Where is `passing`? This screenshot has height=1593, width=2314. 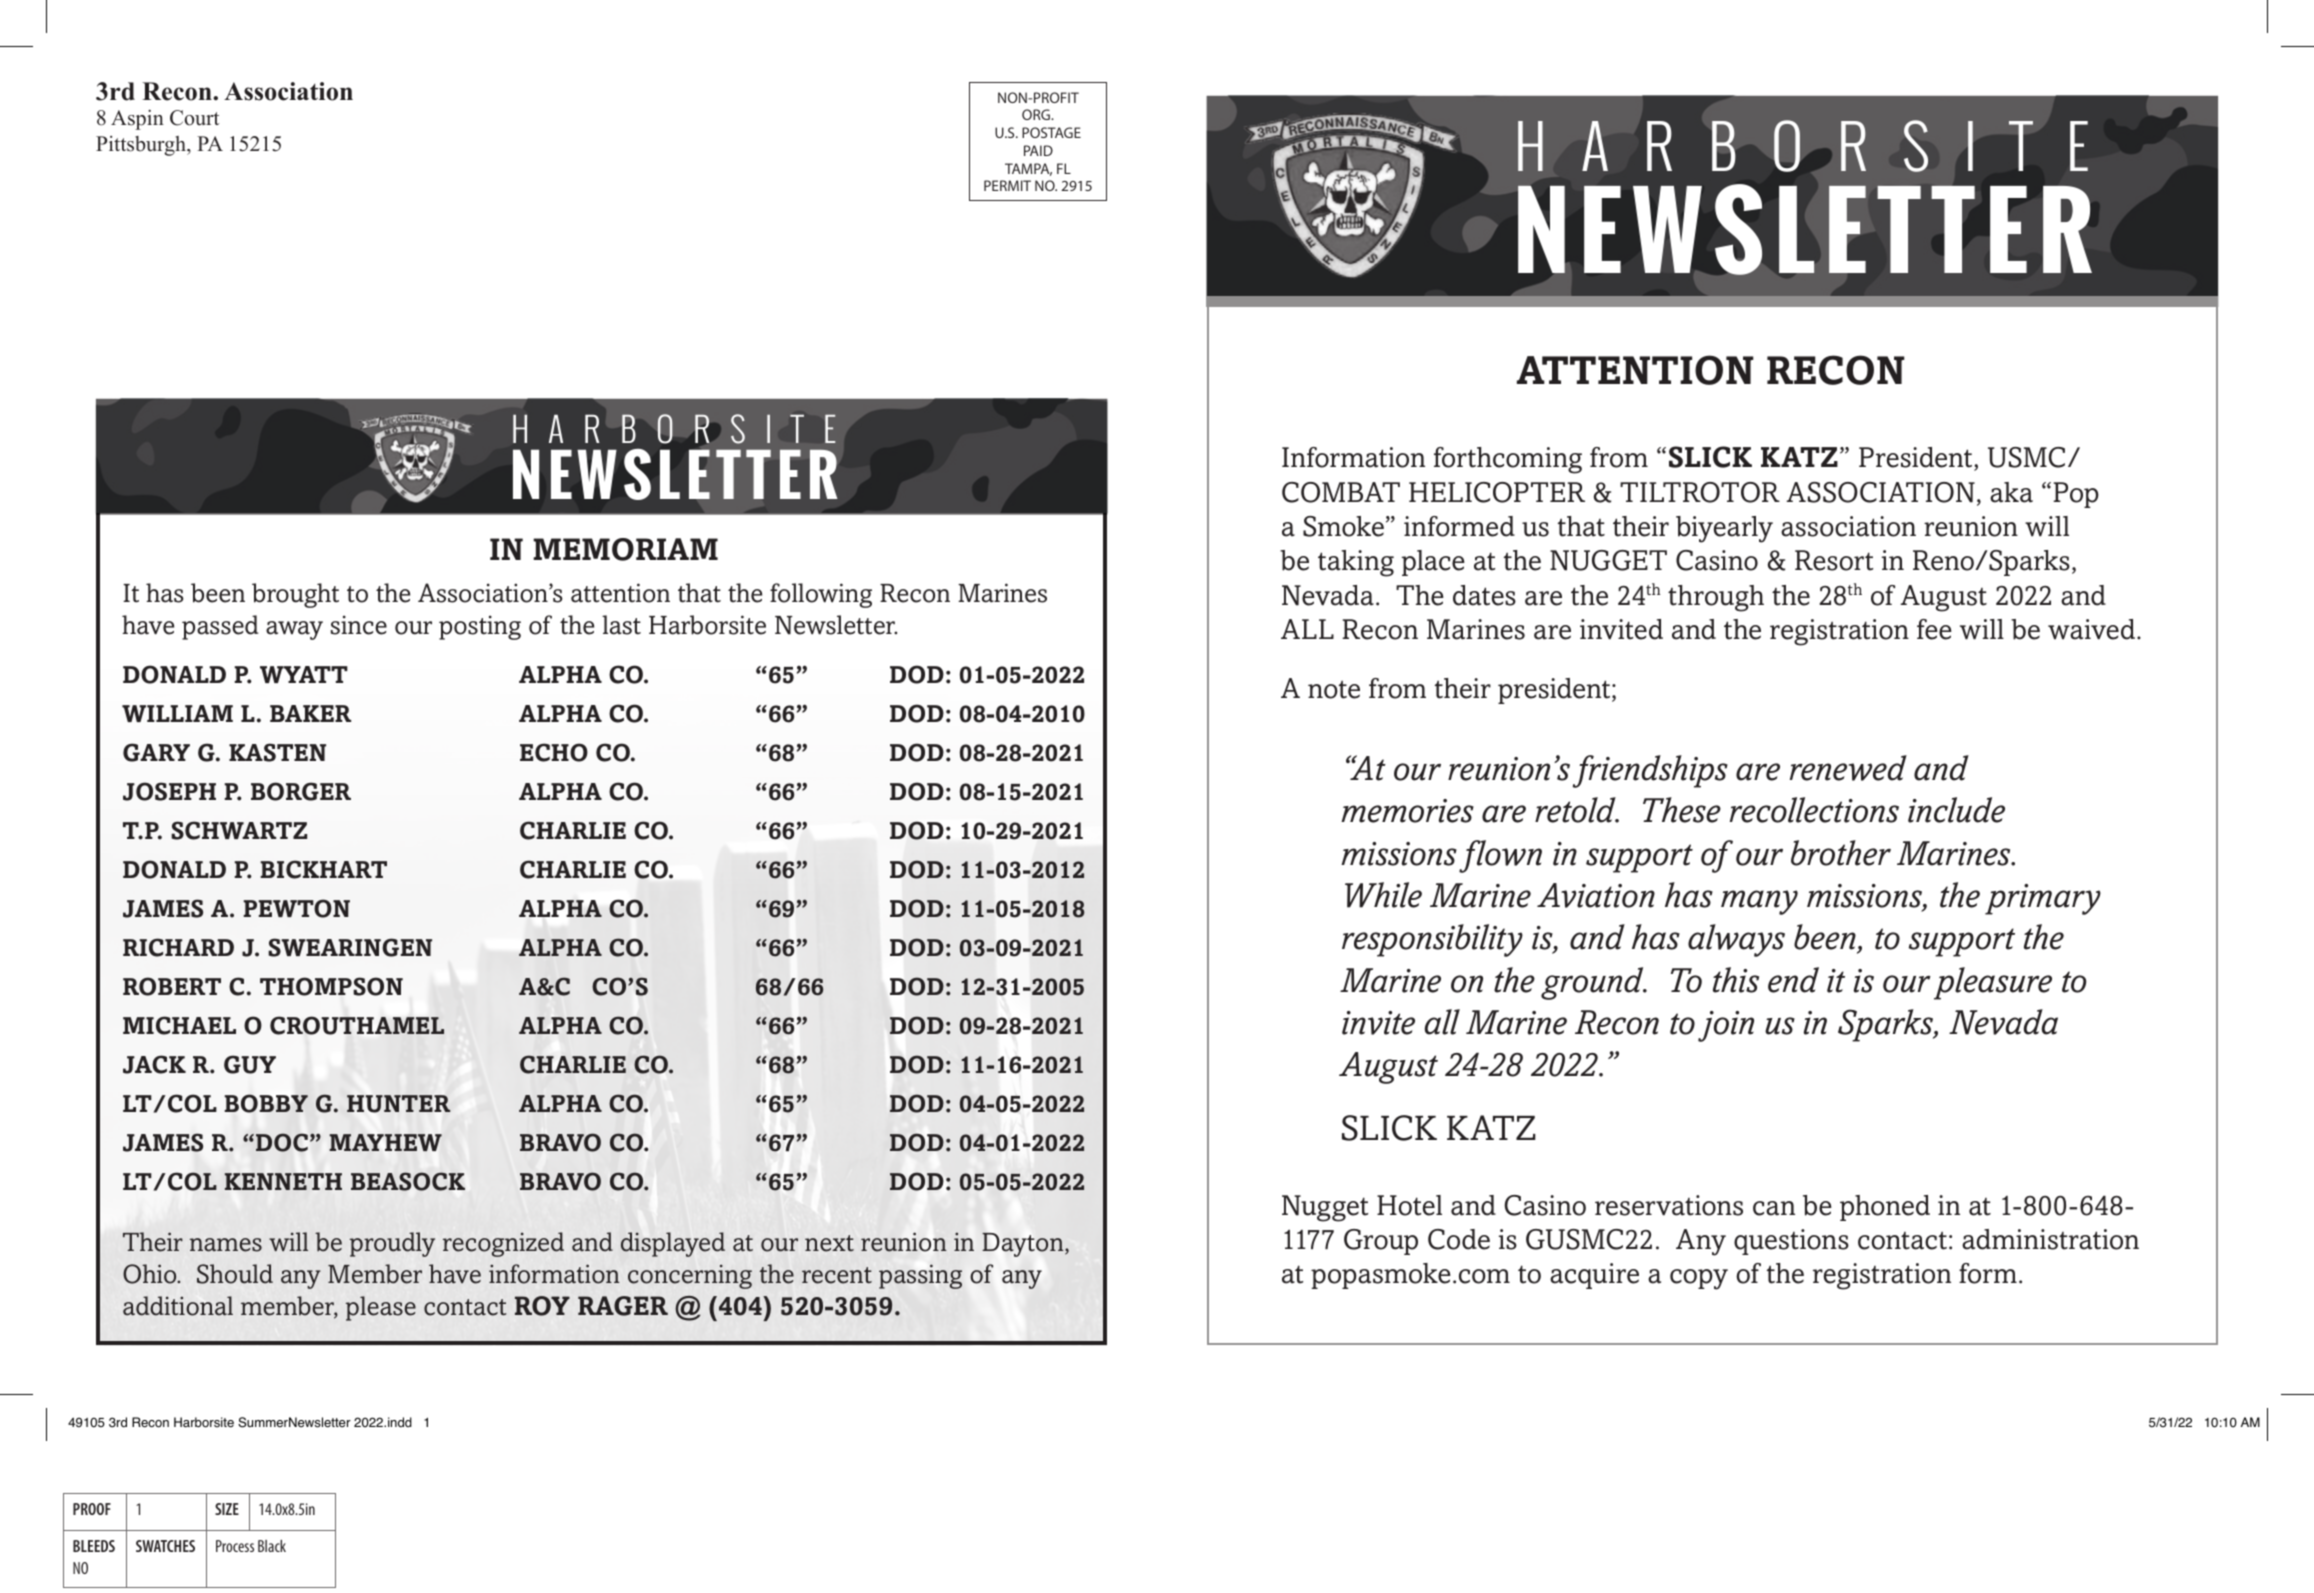
passing is located at coordinates (920, 1276).
